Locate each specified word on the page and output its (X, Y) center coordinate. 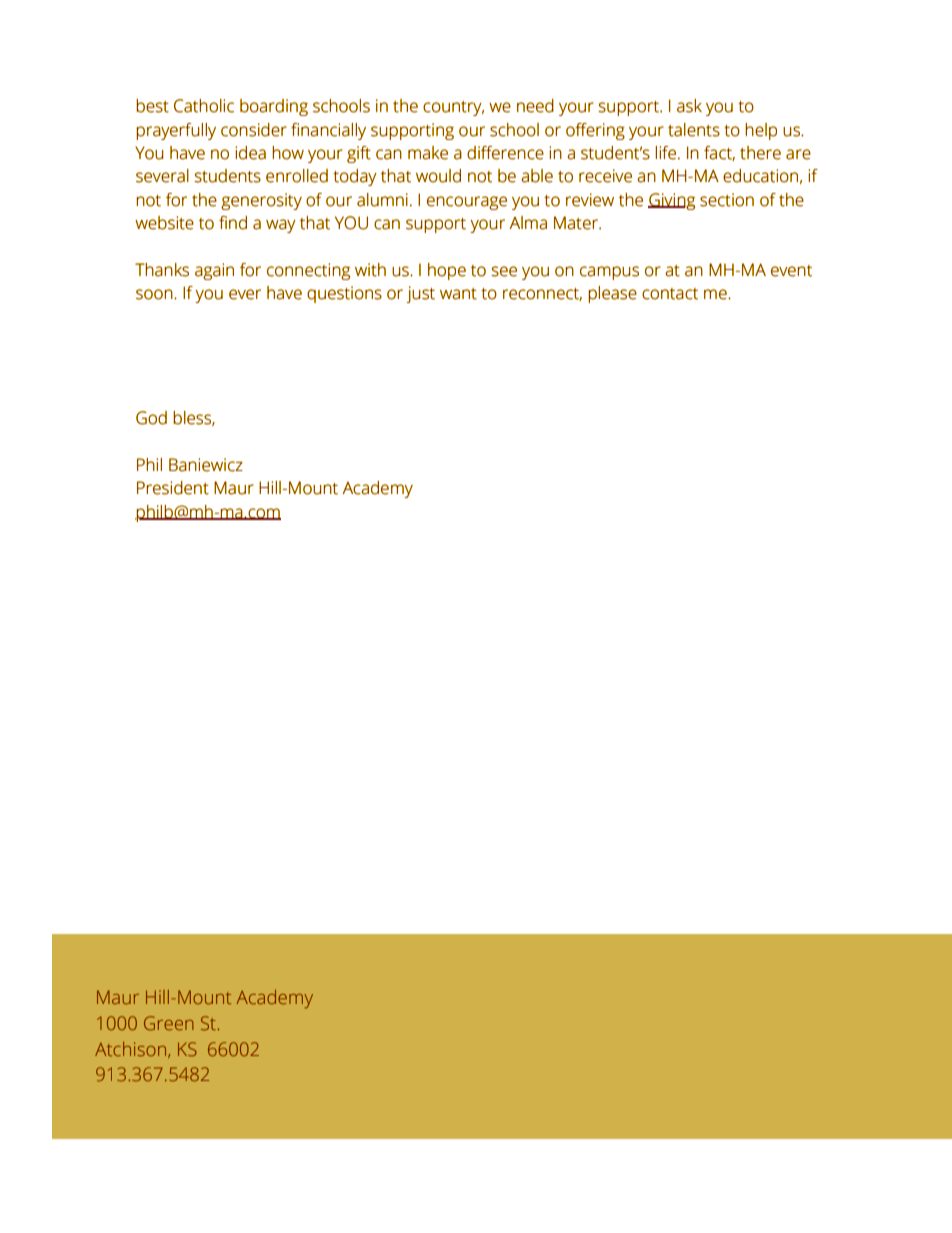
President (173, 488)
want (458, 294)
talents (694, 130)
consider (254, 130)
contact (670, 294)
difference (505, 153)
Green (169, 1023)
